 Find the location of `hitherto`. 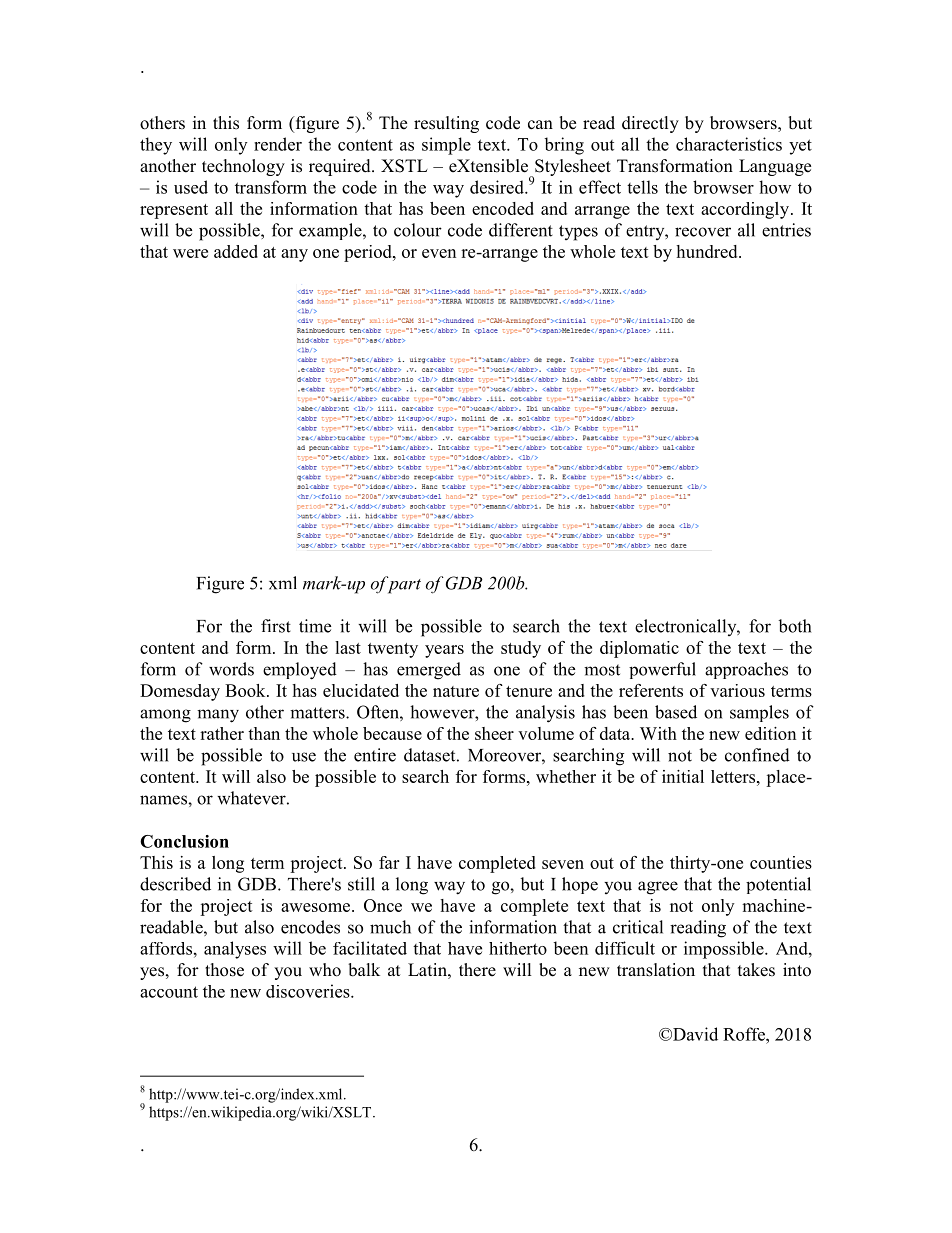

hitherto is located at coordinates (518, 948).
